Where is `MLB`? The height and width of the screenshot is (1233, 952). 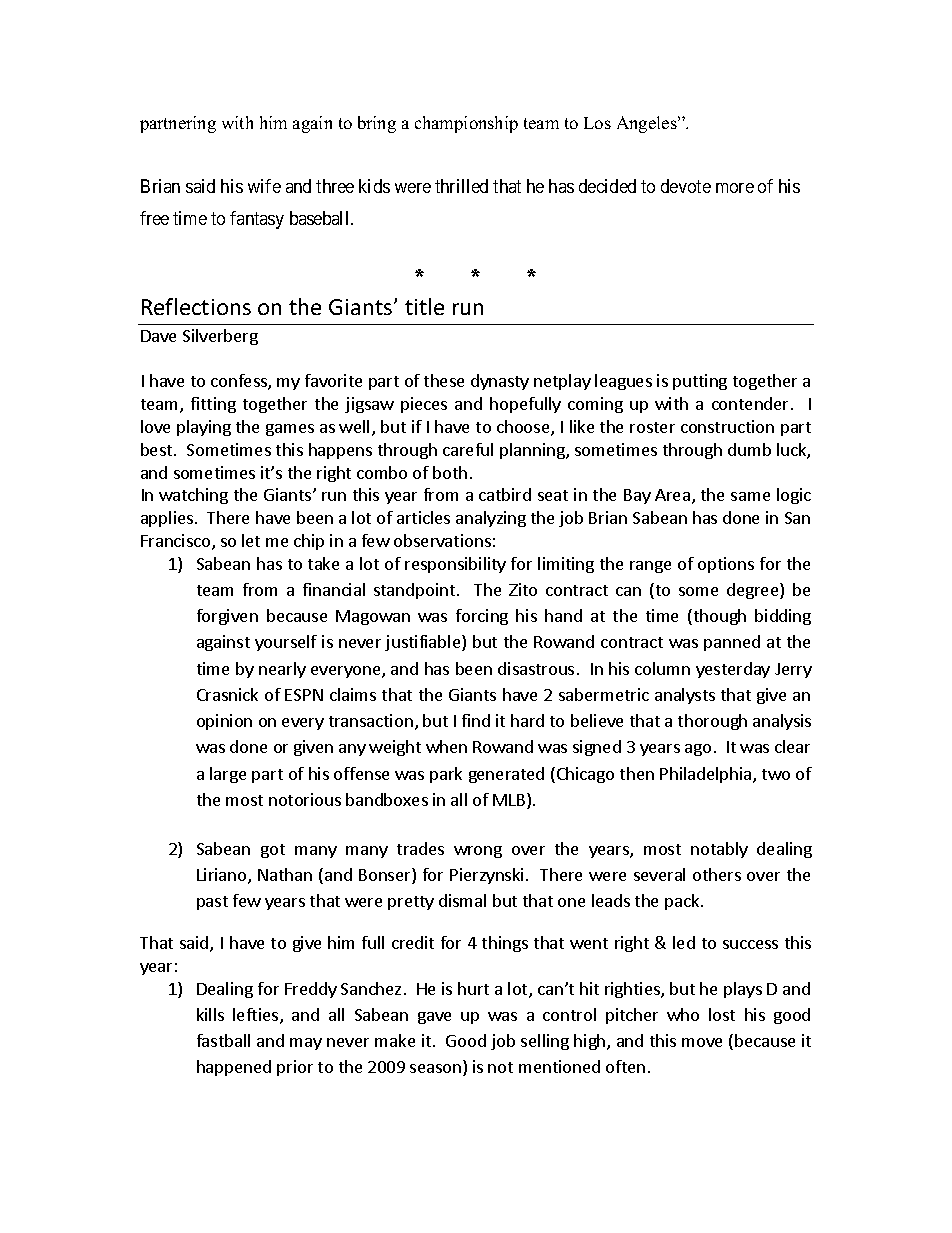 MLB is located at coordinates (510, 801).
